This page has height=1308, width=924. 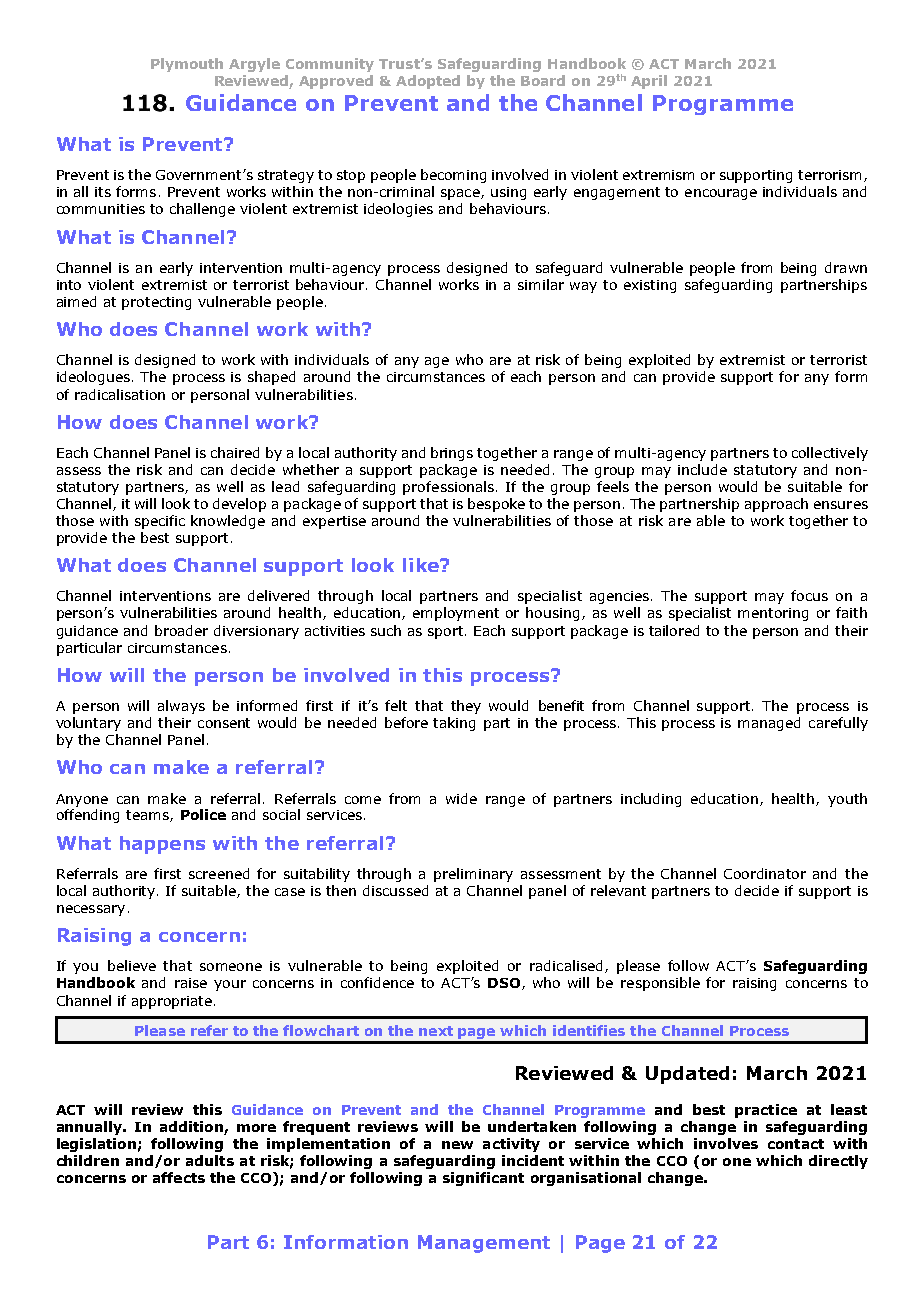 I want to click on Adopted, so click(x=428, y=82).
